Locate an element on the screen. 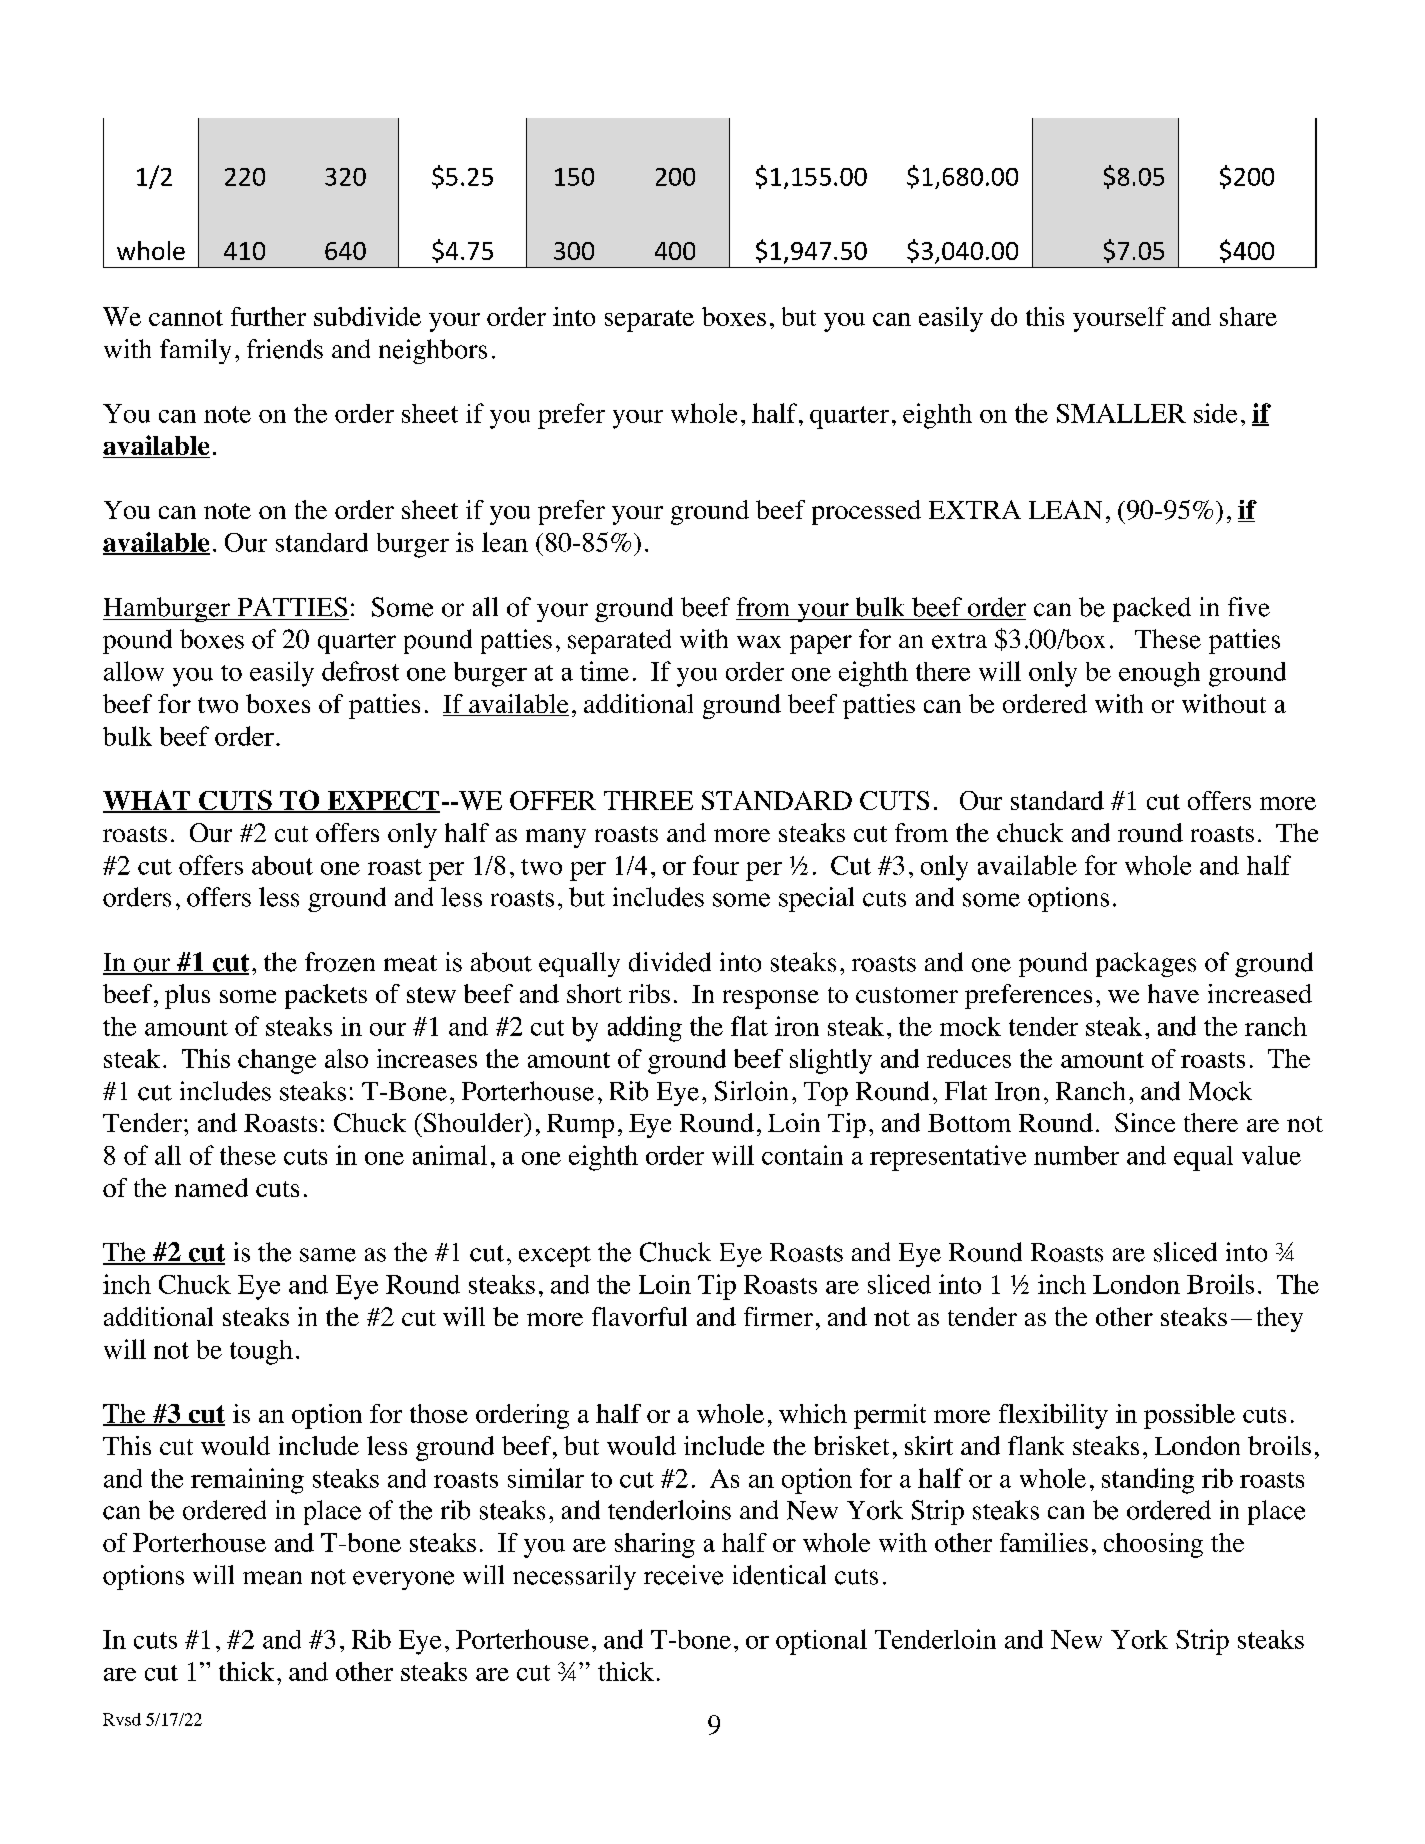 This screenshot has width=1425, height=1844. same is located at coordinates (328, 1255).
